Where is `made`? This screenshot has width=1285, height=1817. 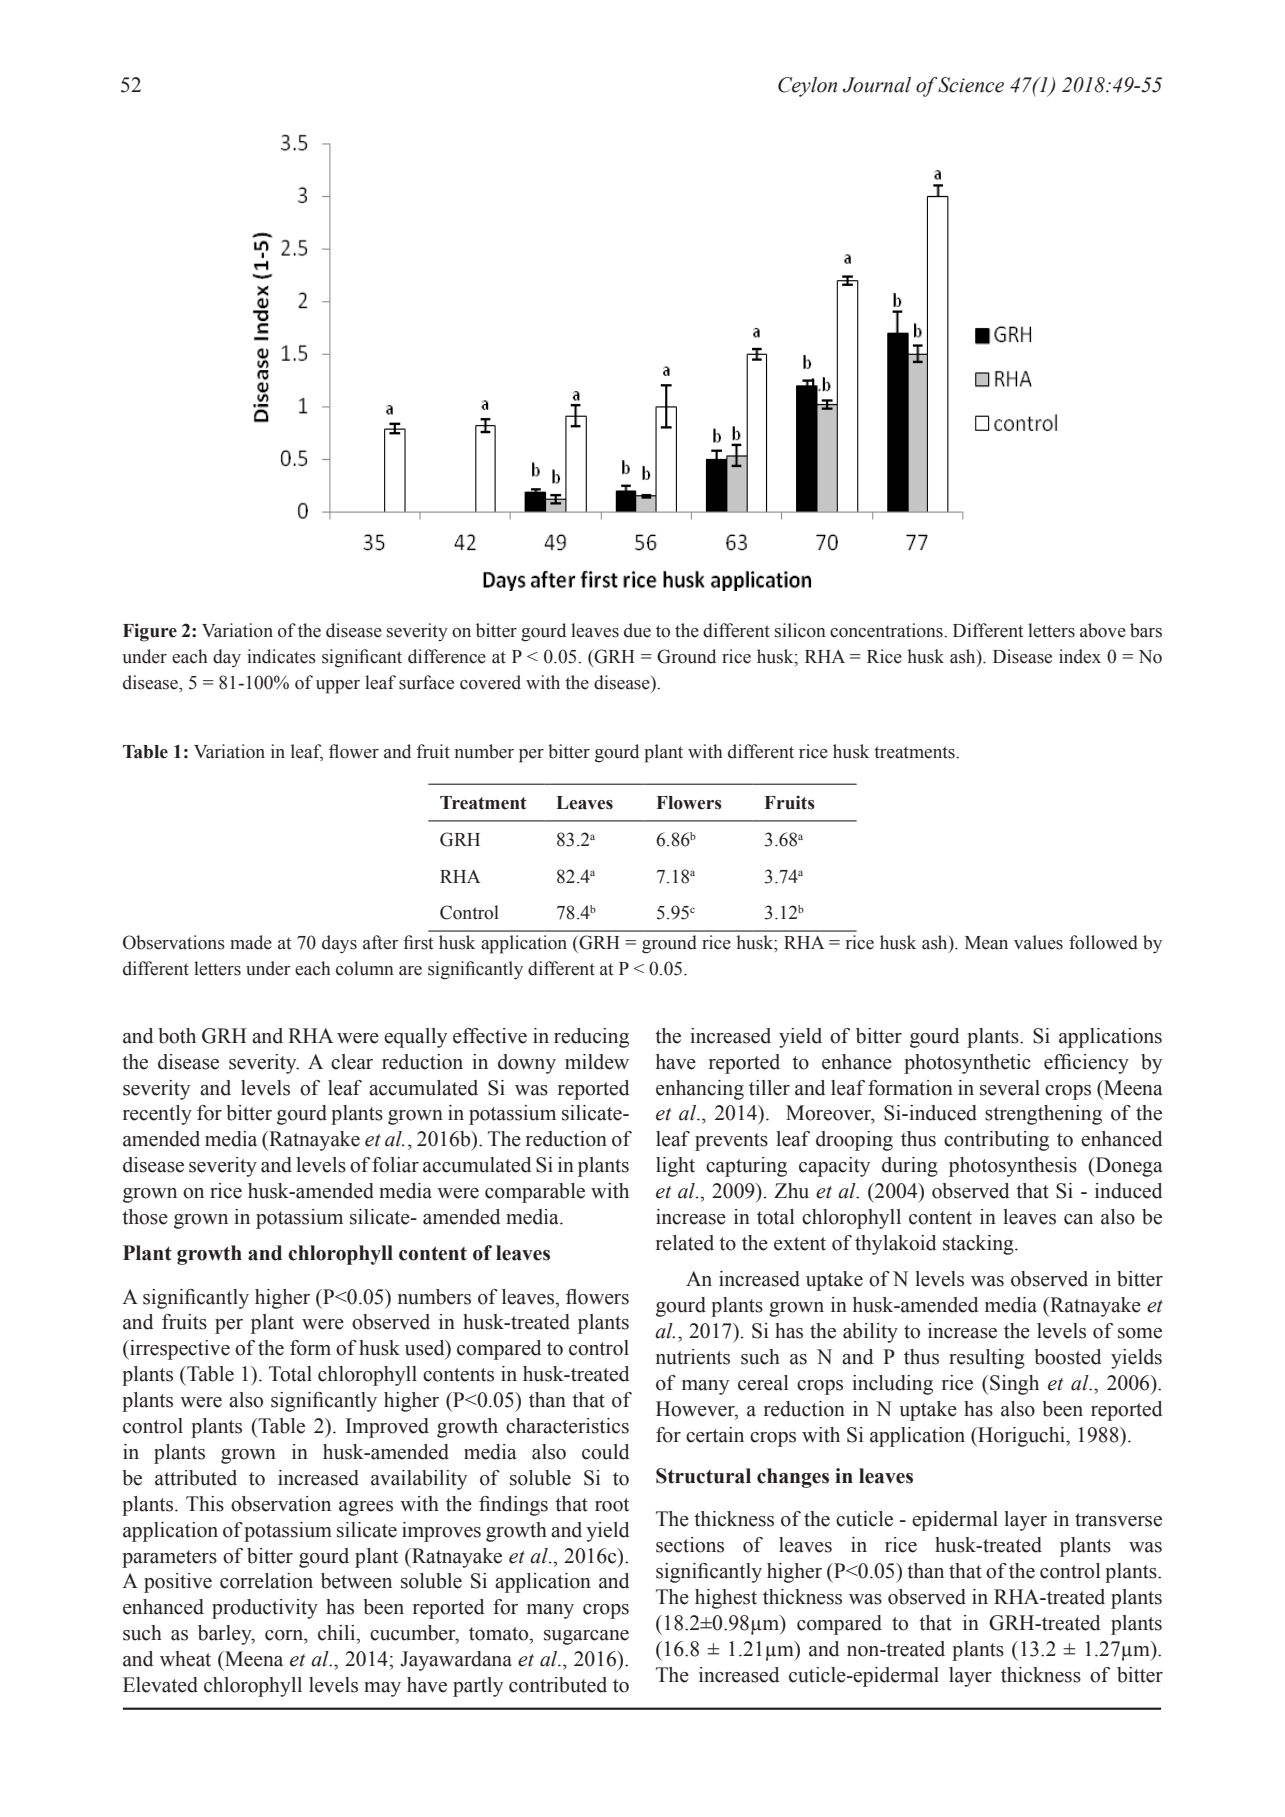 made is located at coordinates (251, 942).
